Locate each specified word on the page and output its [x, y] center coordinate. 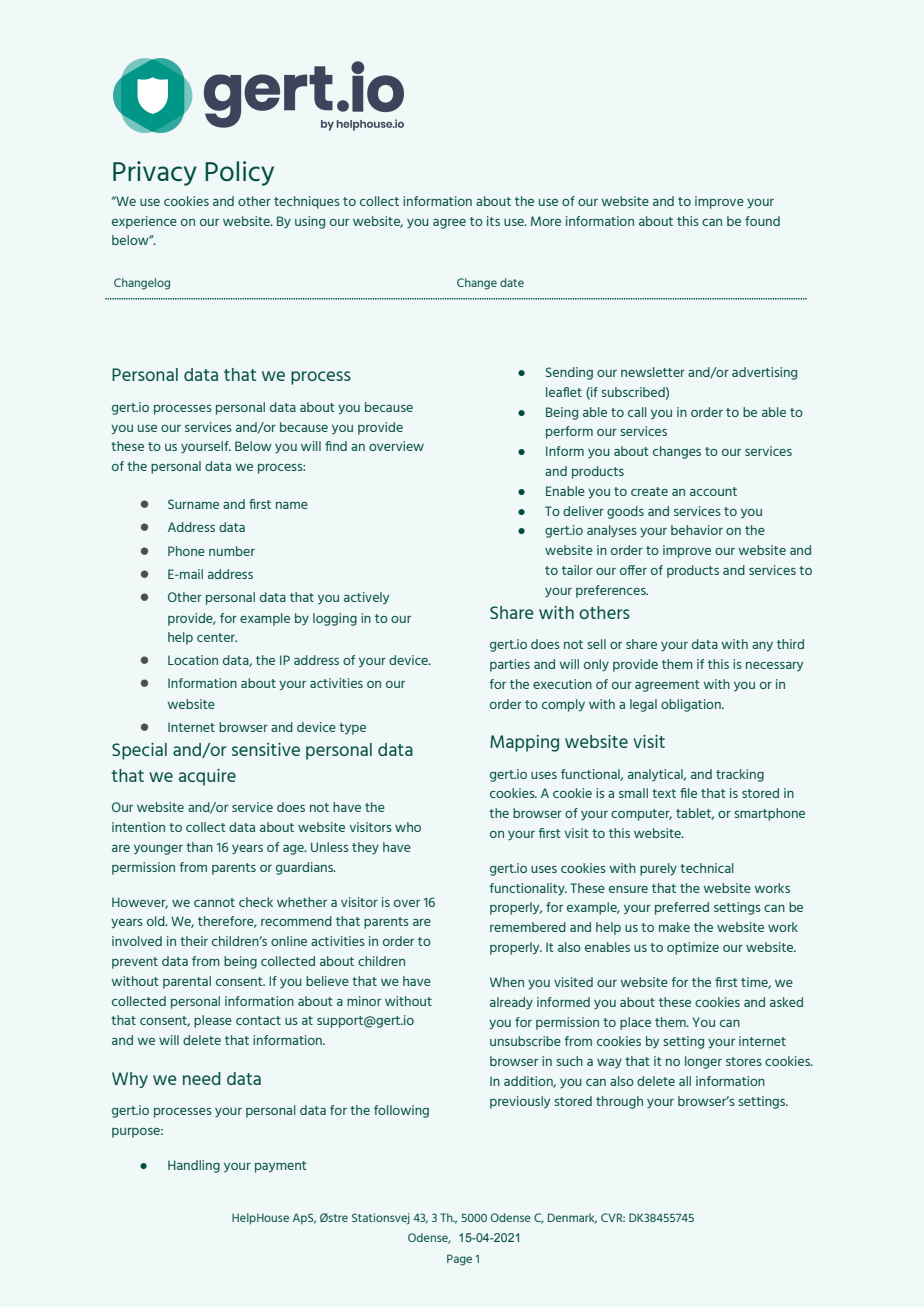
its [493, 221]
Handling [194, 1166]
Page [459, 1260]
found [762, 221]
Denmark [572, 1218]
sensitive [266, 749]
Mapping [524, 743]
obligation [692, 705]
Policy [239, 173]
